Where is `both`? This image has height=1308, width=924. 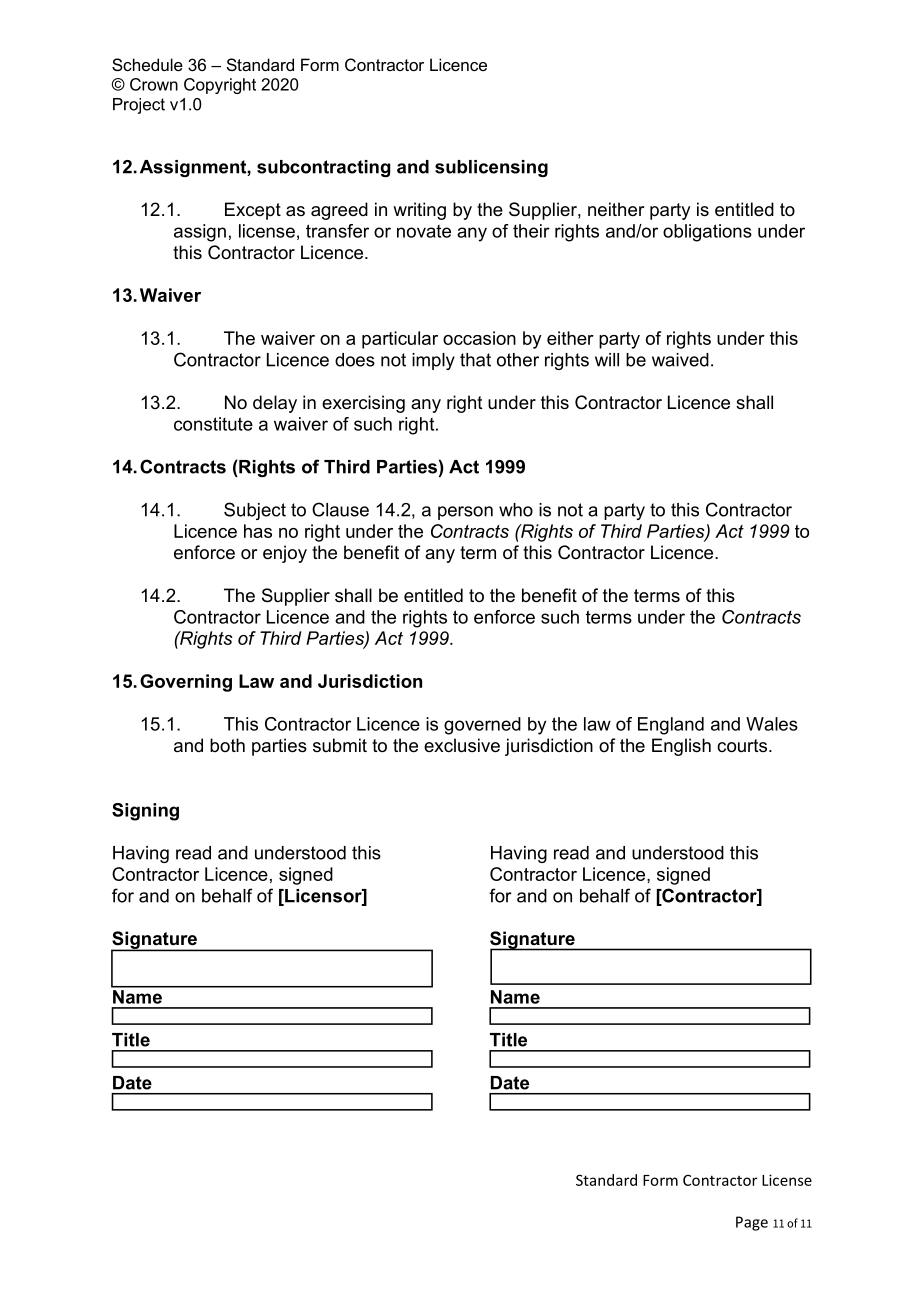
both is located at coordinates (227, 745).
